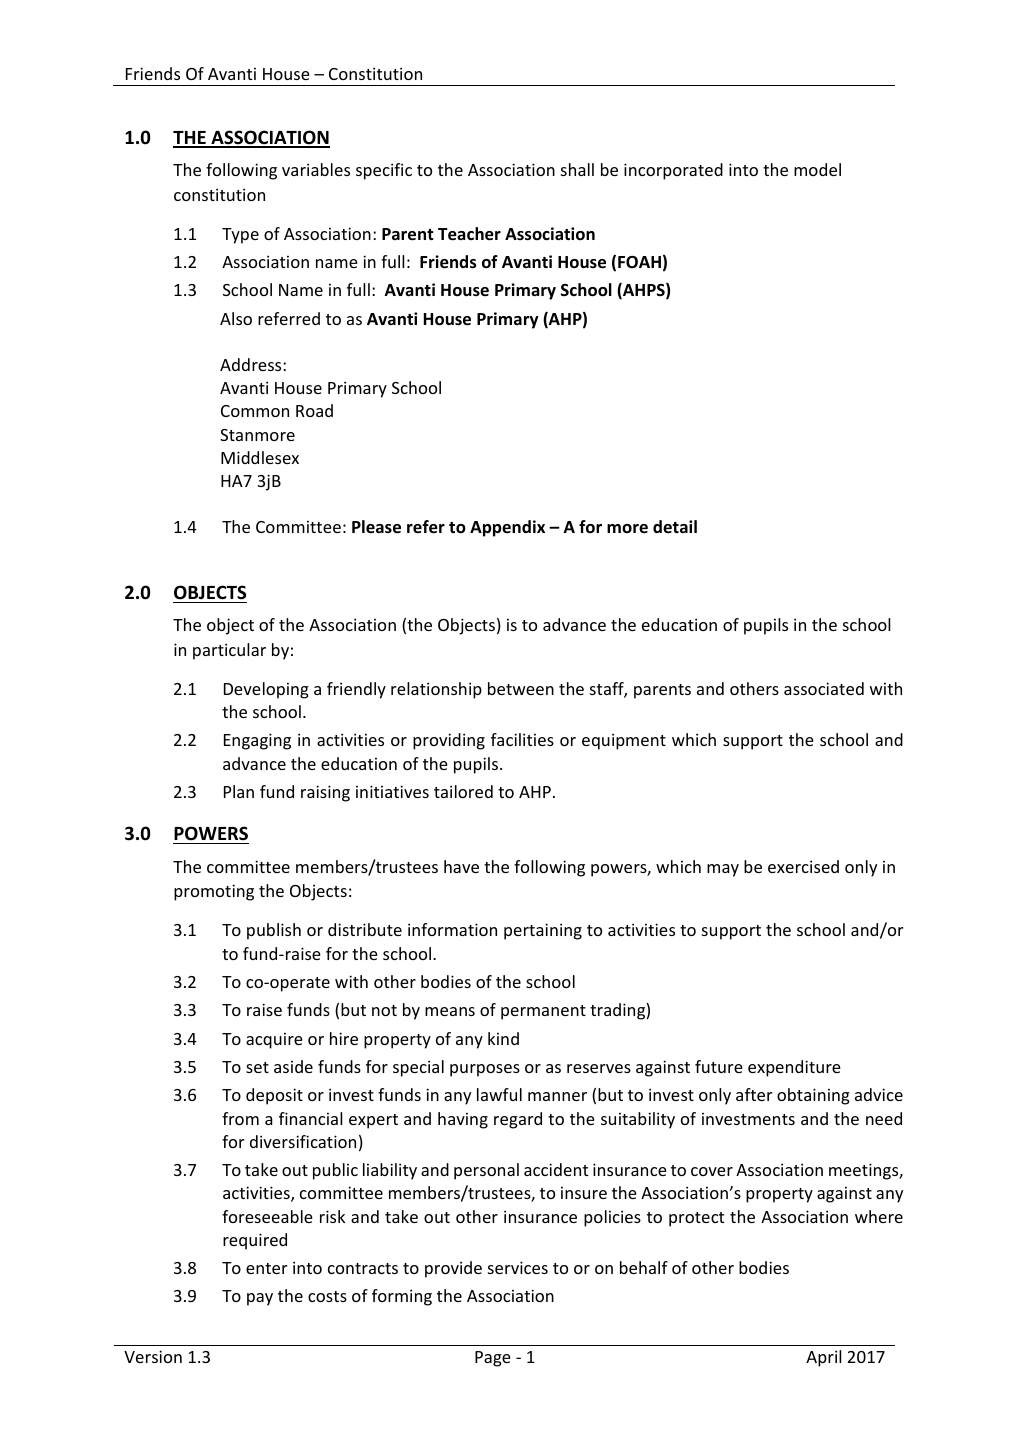 The height and width of the page is (1454, 1028). What do you see at coordinates (469, 234) in the page?
I see `Teacher` at bounding box center [469, 234].
